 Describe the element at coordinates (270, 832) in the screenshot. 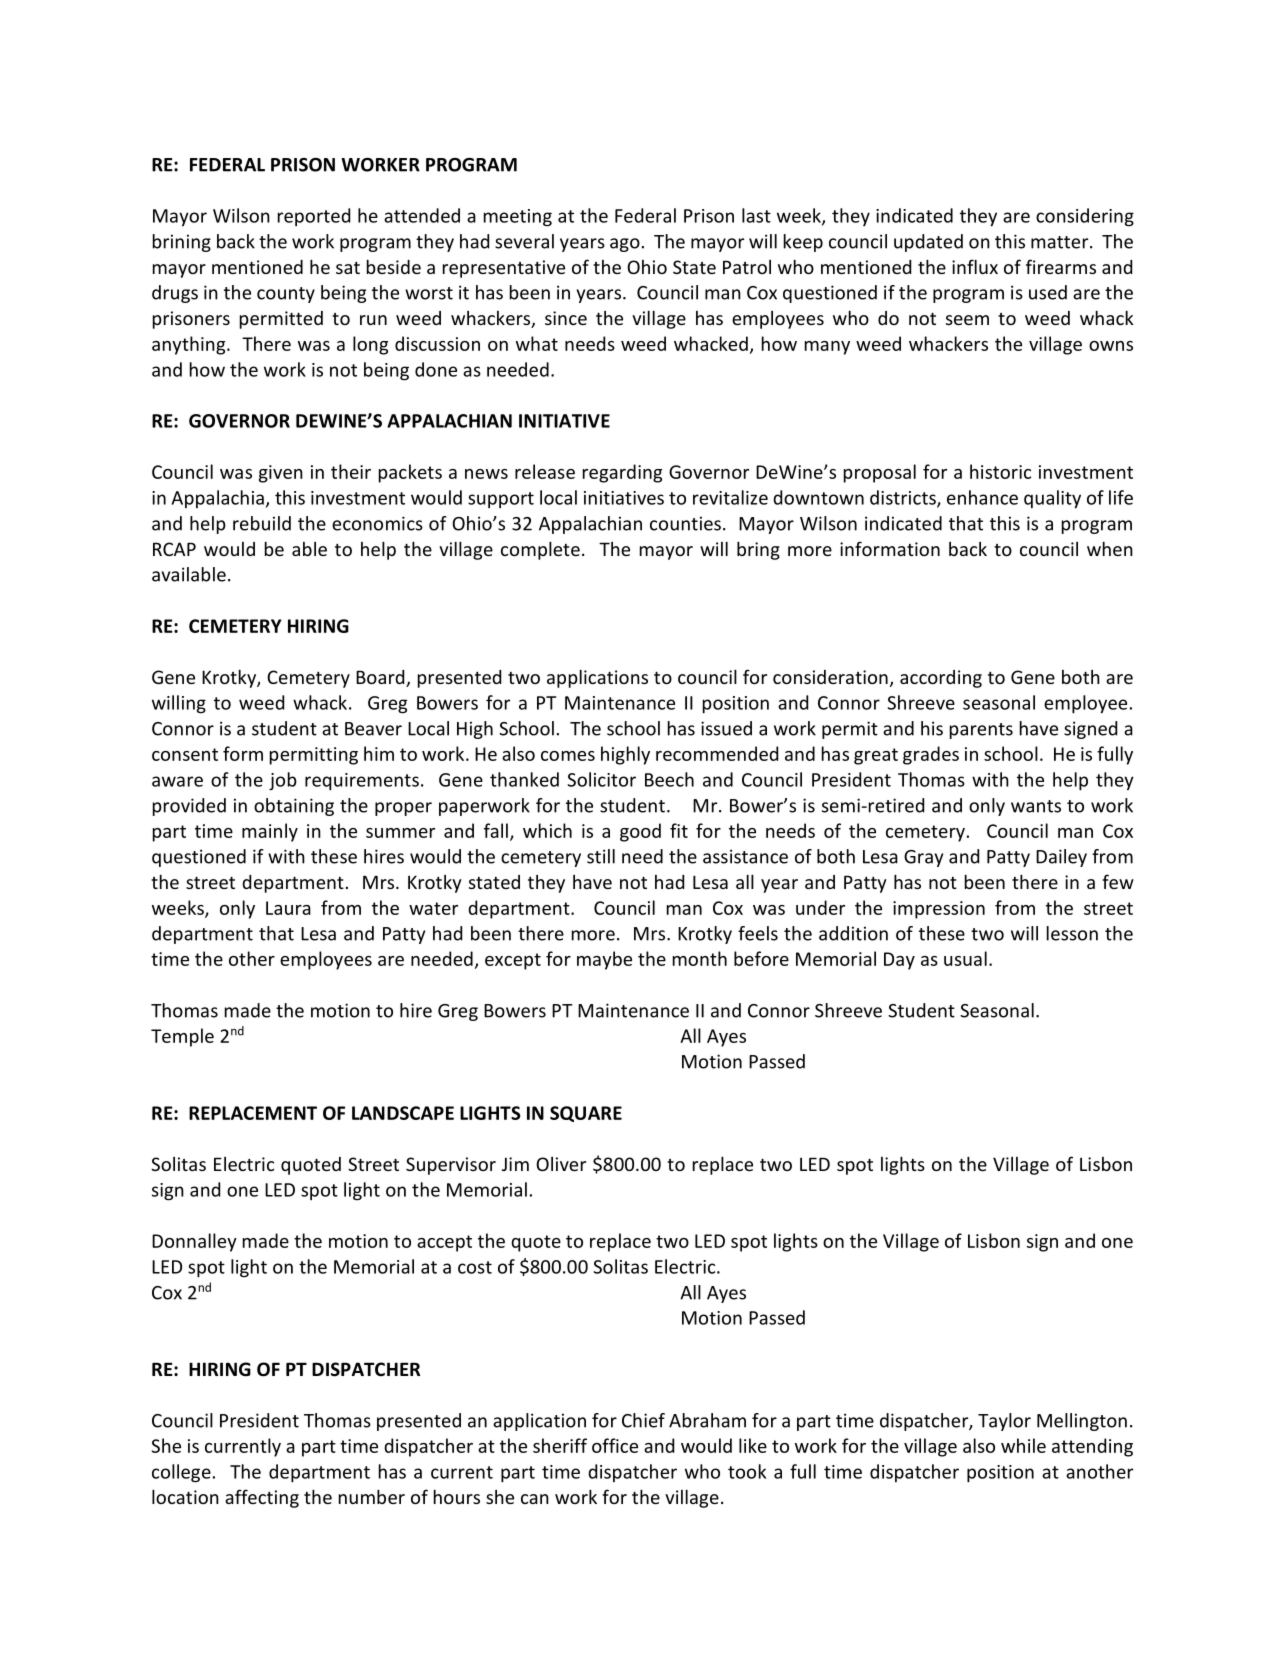

I see `mainly` at that location.
